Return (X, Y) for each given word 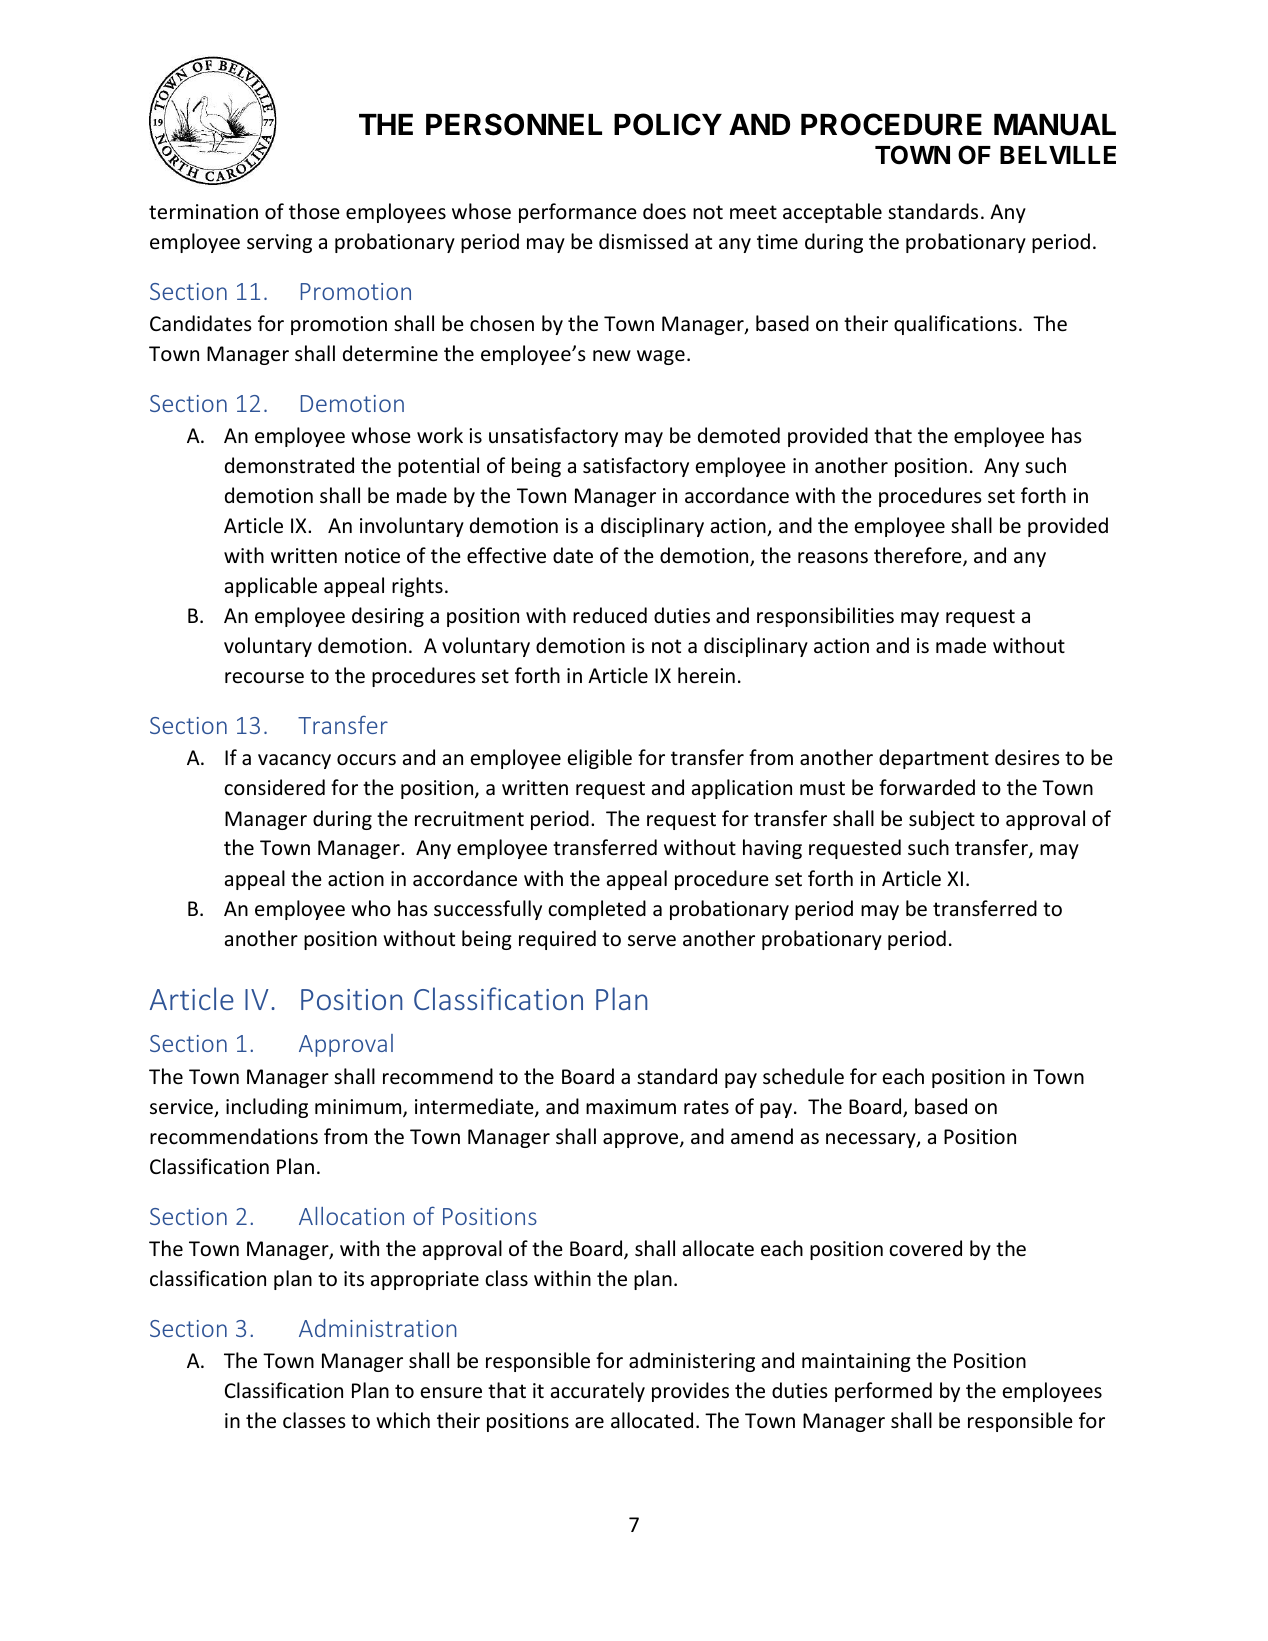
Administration (378, 1328)
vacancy (294, 761)
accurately (598, 1392)
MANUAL (1055, 125)
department (934, 759)
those (314, 211)
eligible (600, 759)
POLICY (668, 124)
